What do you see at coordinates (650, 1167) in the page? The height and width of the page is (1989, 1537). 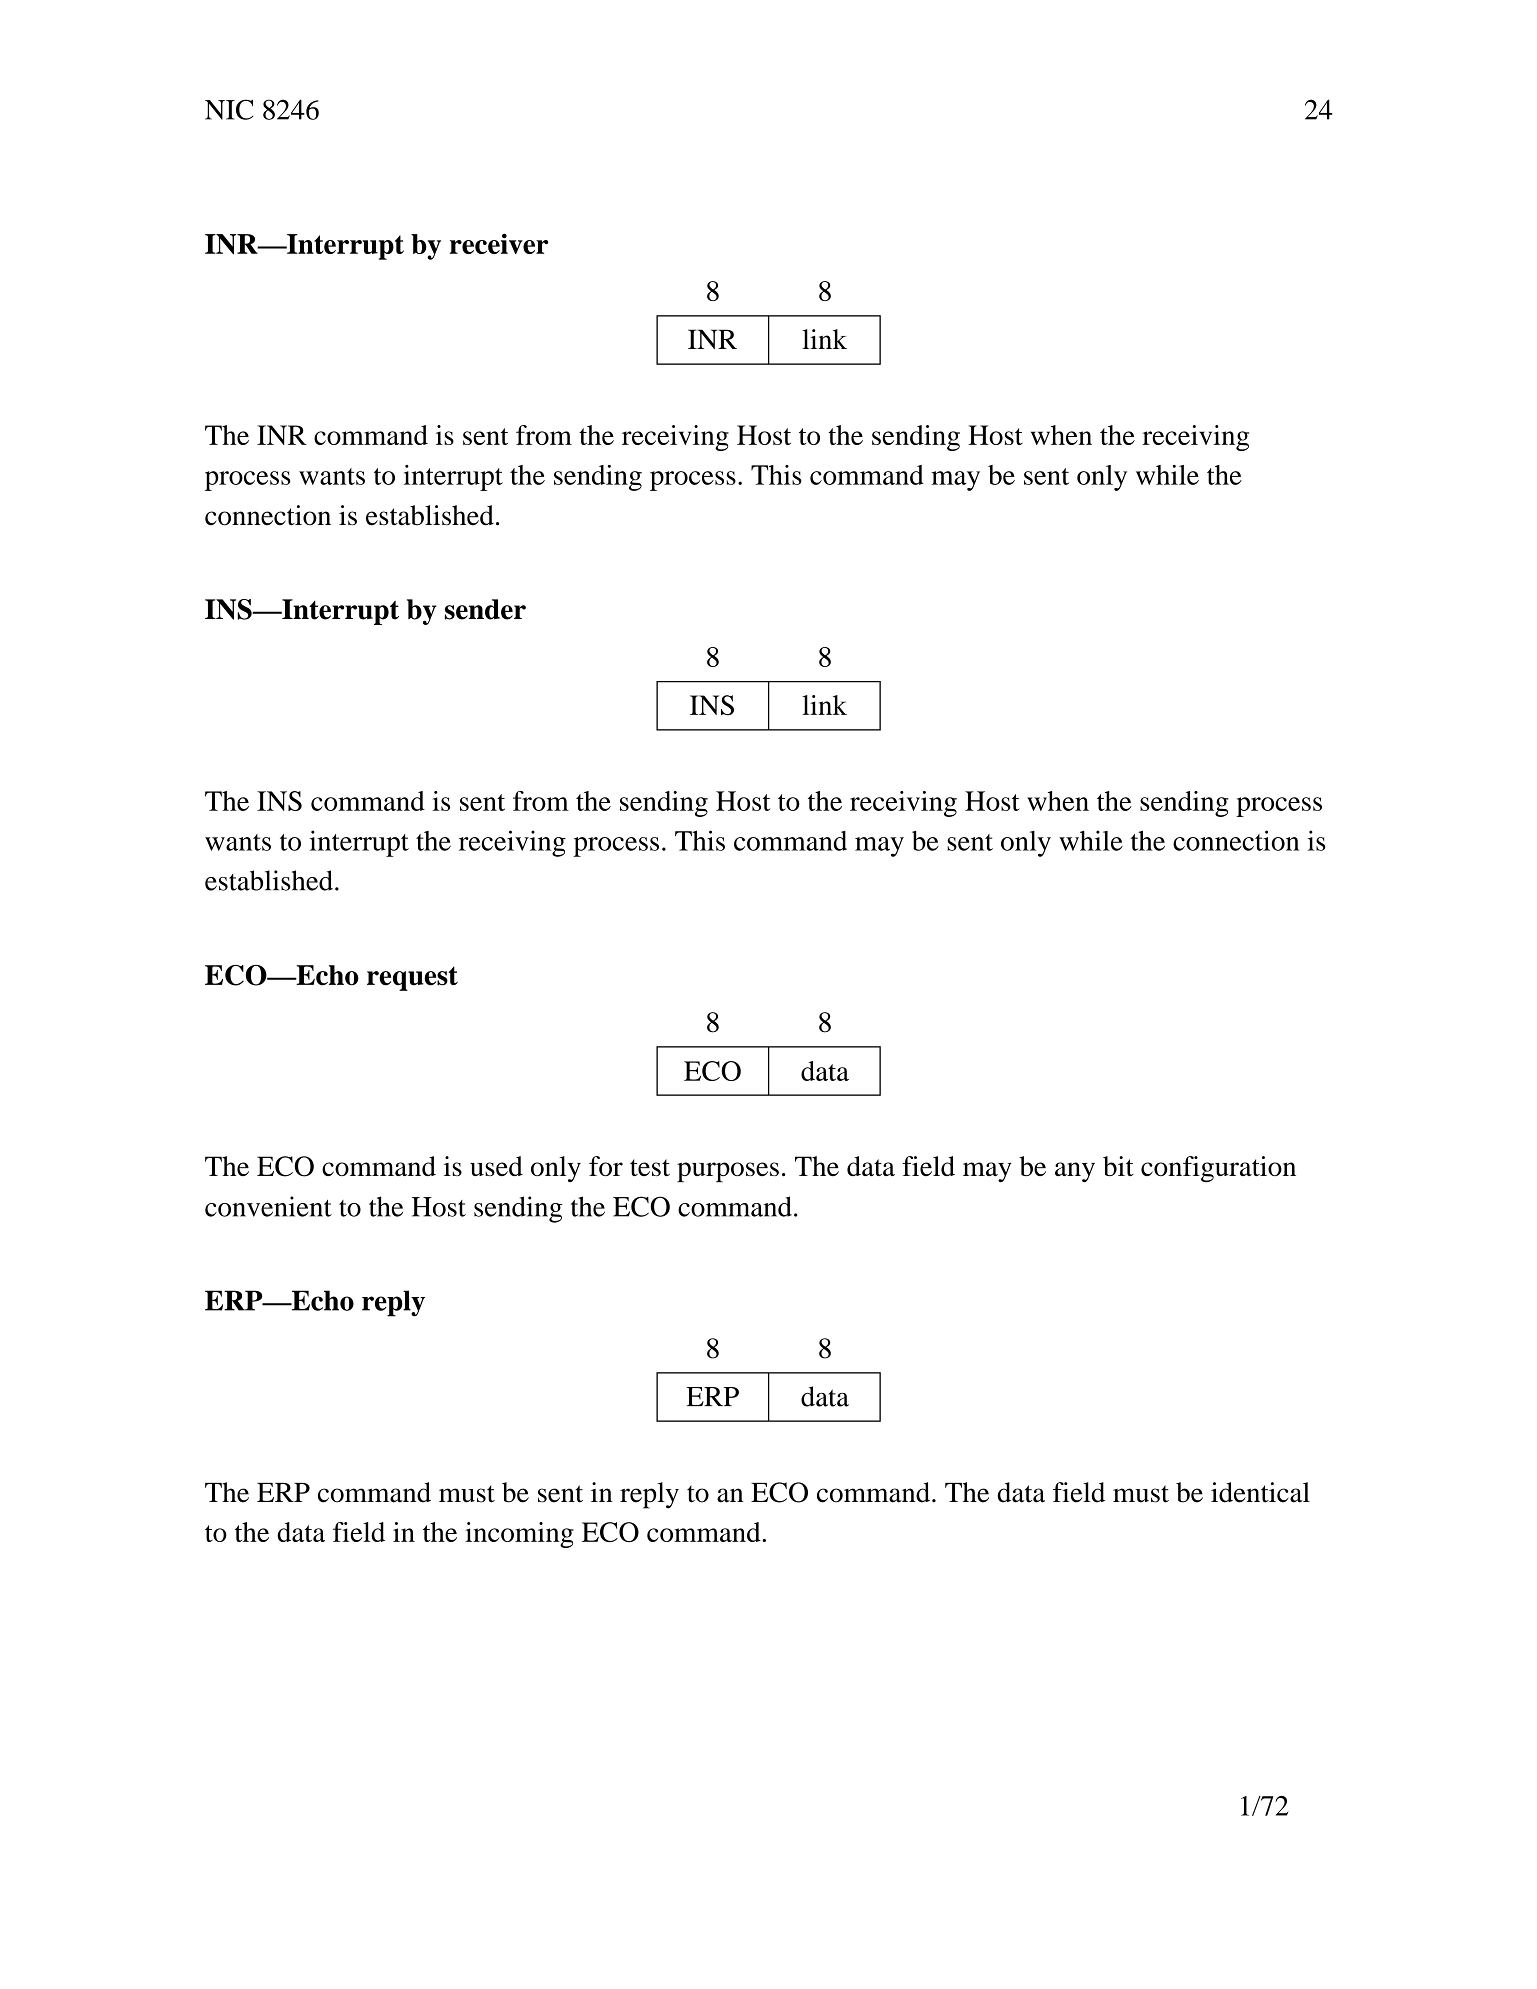 I see `test` at bounding box center [650, 1167].
